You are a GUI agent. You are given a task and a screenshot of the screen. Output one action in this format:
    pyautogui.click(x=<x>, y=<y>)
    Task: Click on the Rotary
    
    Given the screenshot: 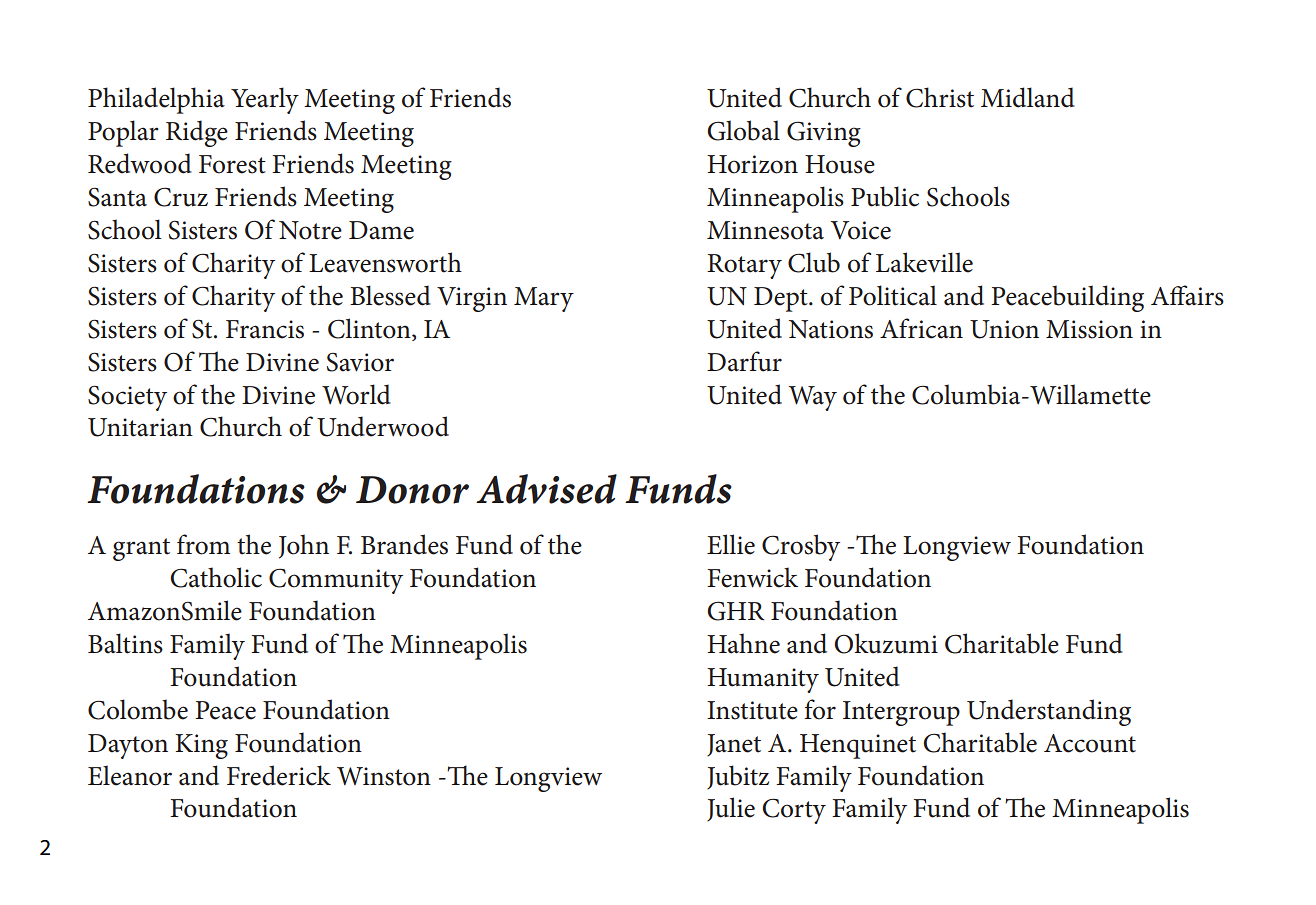 What is the action you would take?
    pyautogui.click(x=744, y=266)
